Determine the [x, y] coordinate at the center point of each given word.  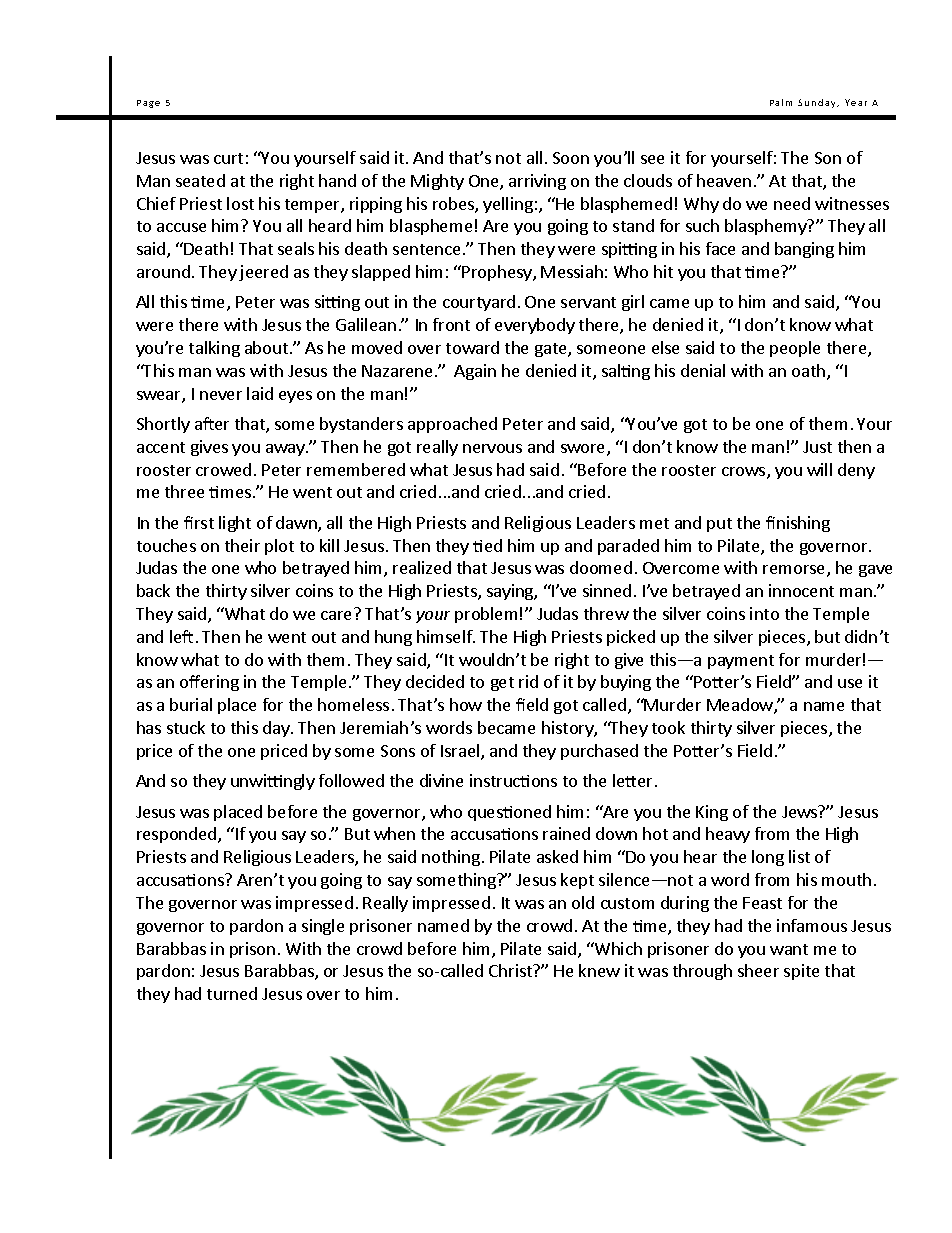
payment [741, 662]
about [266, 347]
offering [209, 683]
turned [232, 993]
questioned [509, 813]
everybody [535, 326]
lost [240, 203]
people [795, 349]
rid [528, 681]
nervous [492, 448]
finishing [798, 524]
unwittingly [273, 782]
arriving [537, 182]
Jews [801, 811]
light [235, 524]
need [792, 203]
